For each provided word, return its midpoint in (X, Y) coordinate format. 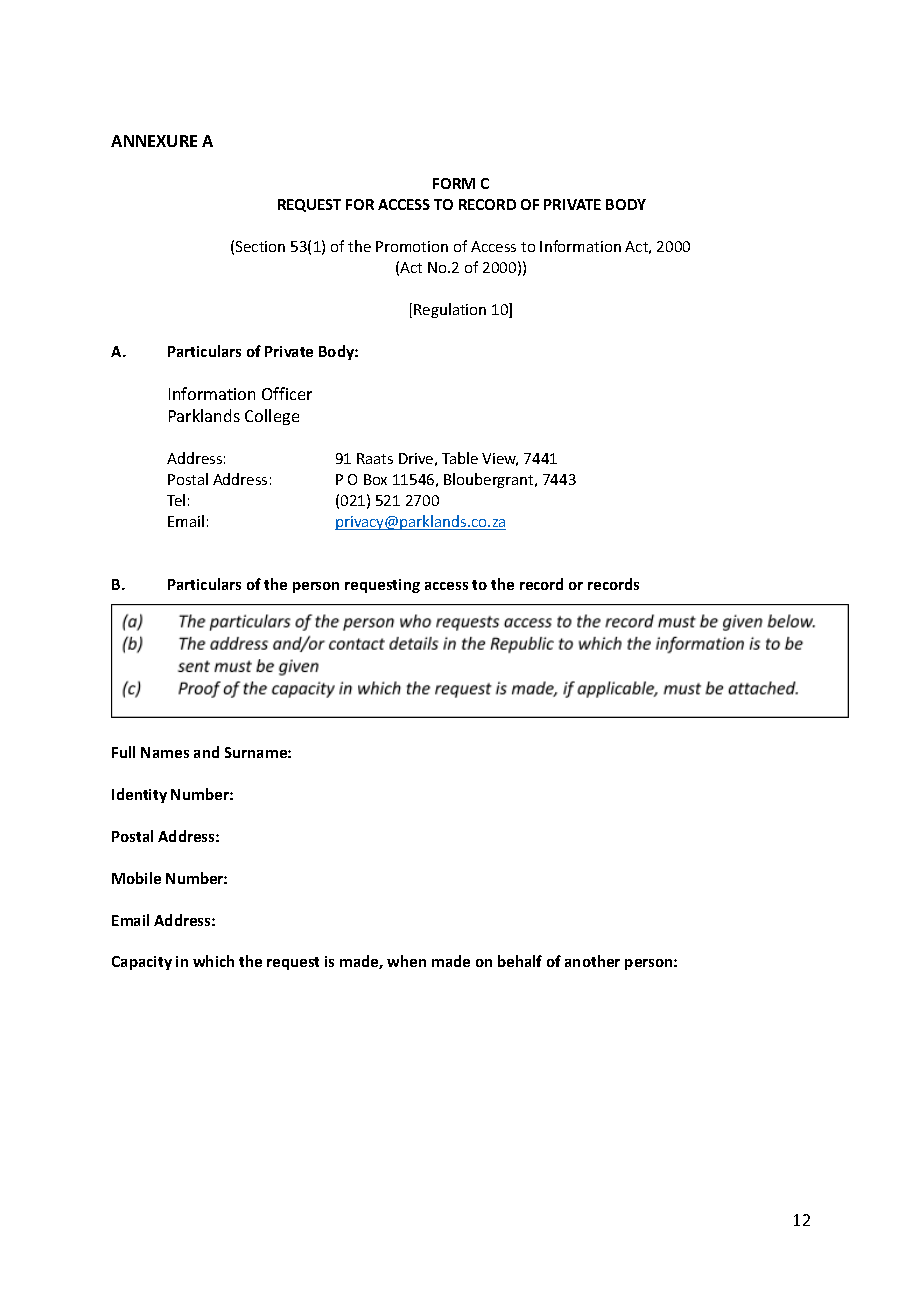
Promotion (412, 246)
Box (375, 479)
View (500, 459)
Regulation (450, 310)
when (406, 961)
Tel (176, 500)
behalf (520, 961)
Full (123, 752)
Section (260, 246)
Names (165, 752)
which (213, 961)
